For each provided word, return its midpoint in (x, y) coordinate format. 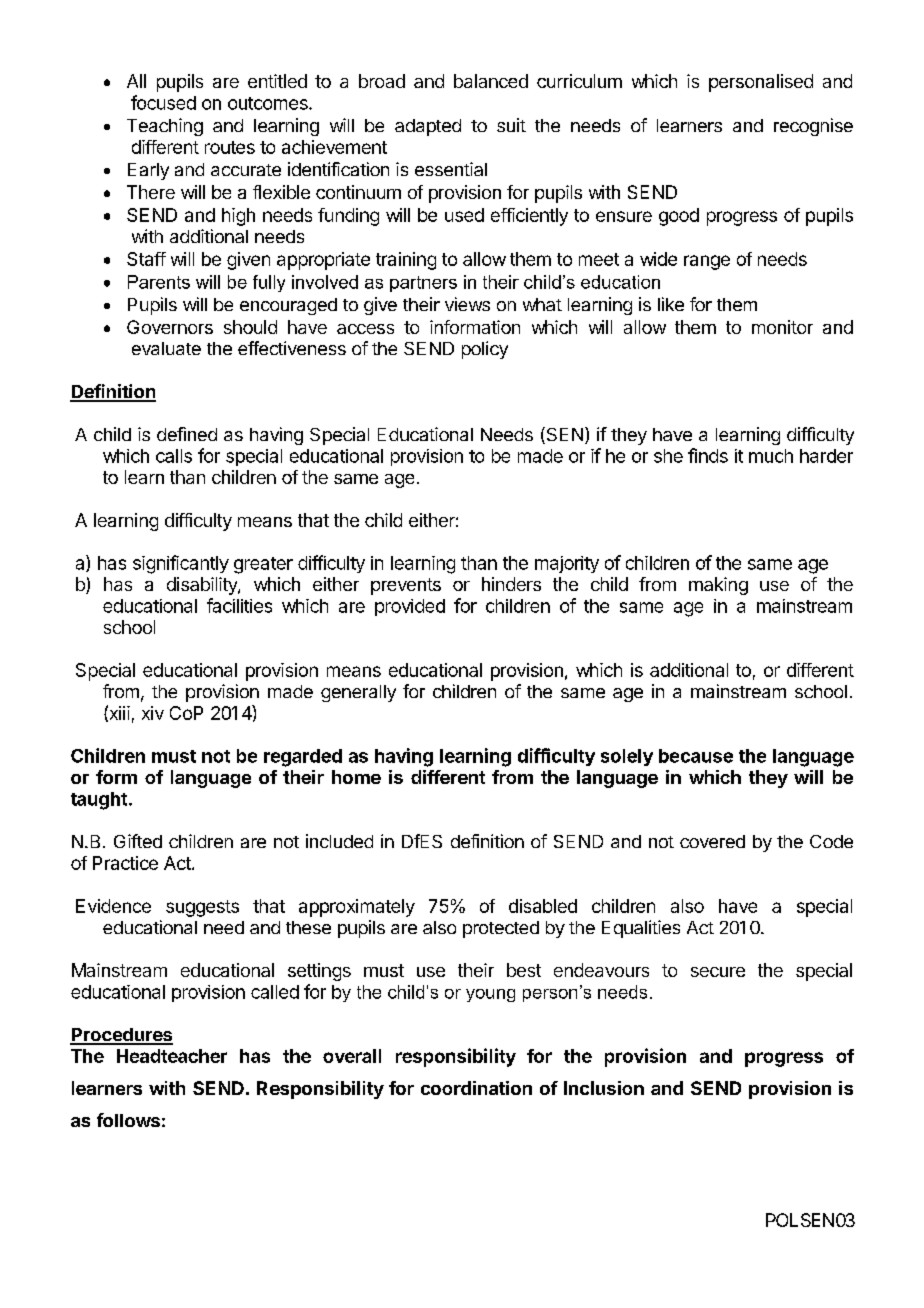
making (718, 586)
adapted (428, 127)
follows (128, 1120)
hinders (511, 584)
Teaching (165, 127)
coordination (476, 1088)
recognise (813, 127)
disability (203, 586)
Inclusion (604, 1088)
